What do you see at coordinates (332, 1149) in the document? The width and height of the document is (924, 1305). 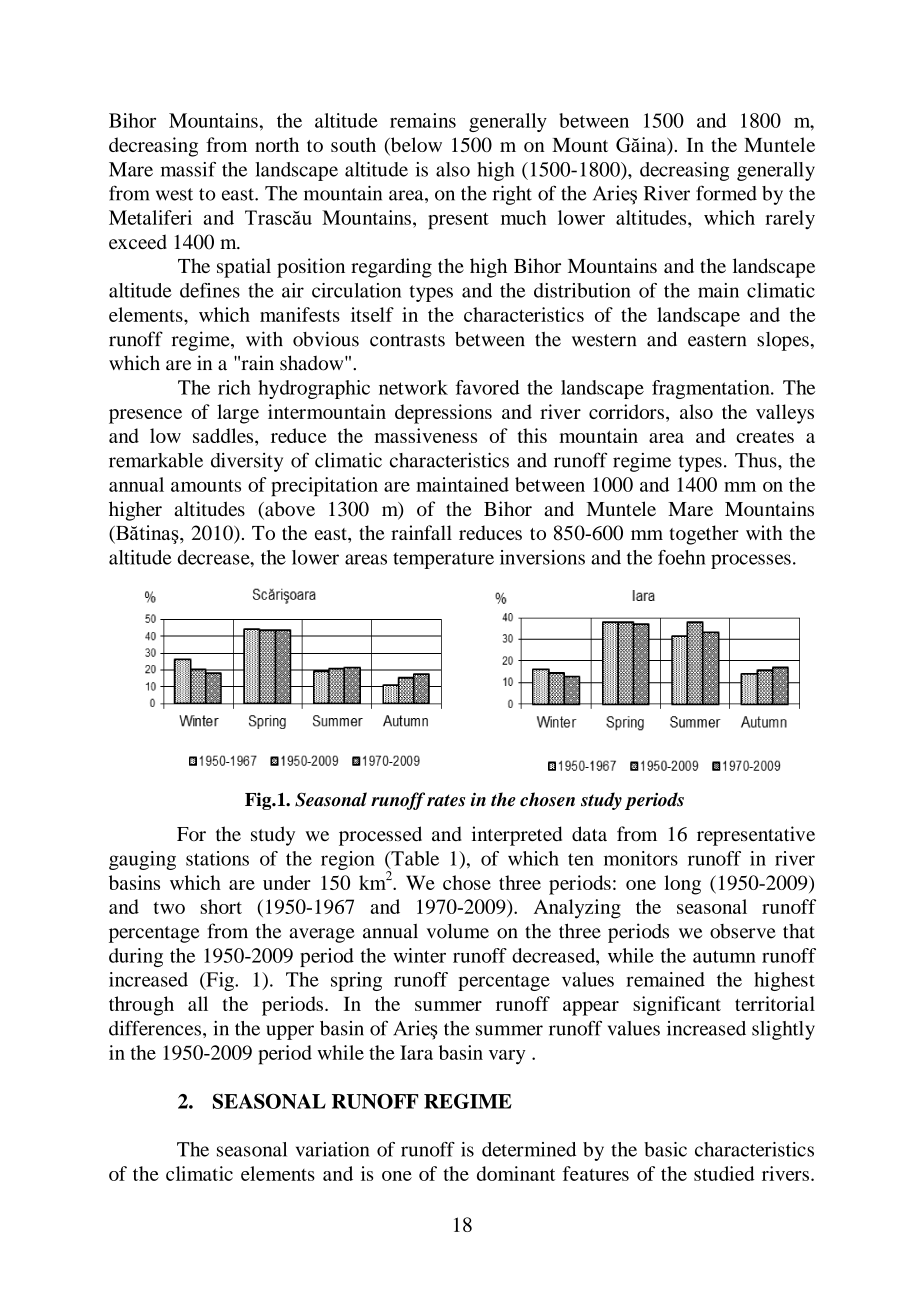 I see `variation` at bounding box center [332, 1149].
